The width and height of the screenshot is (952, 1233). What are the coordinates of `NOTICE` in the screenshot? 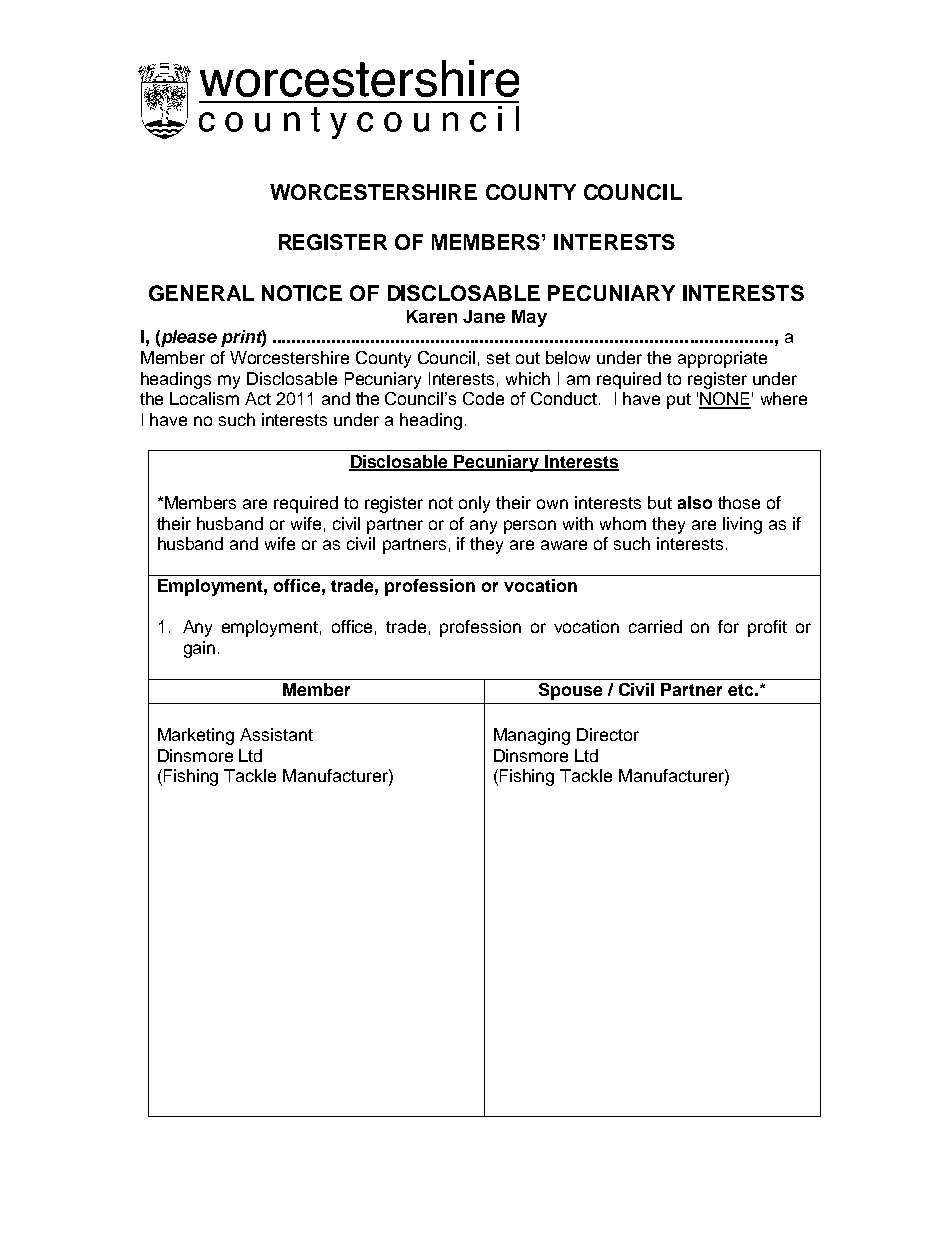 It's located at (302, 293).
